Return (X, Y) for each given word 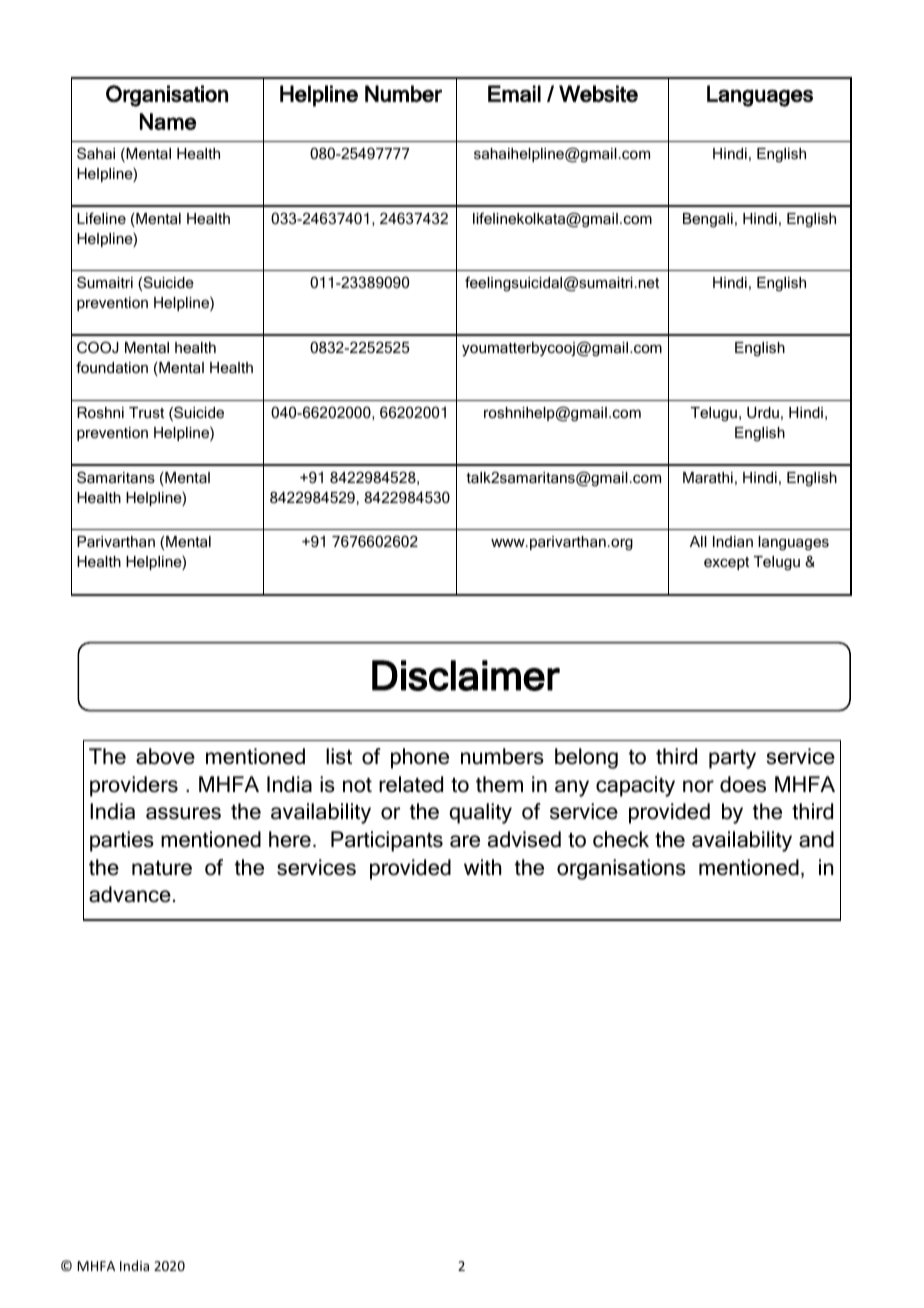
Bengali (708, 220)
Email (514, 93)
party (732, 759)
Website (598, 93)
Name (168, 121)
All (698, 541)
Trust (146, 412)
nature (162, 868)
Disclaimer (466, 675)
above (165, 756)
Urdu (763, 412)
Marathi (708, 477)
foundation (112, 367)
